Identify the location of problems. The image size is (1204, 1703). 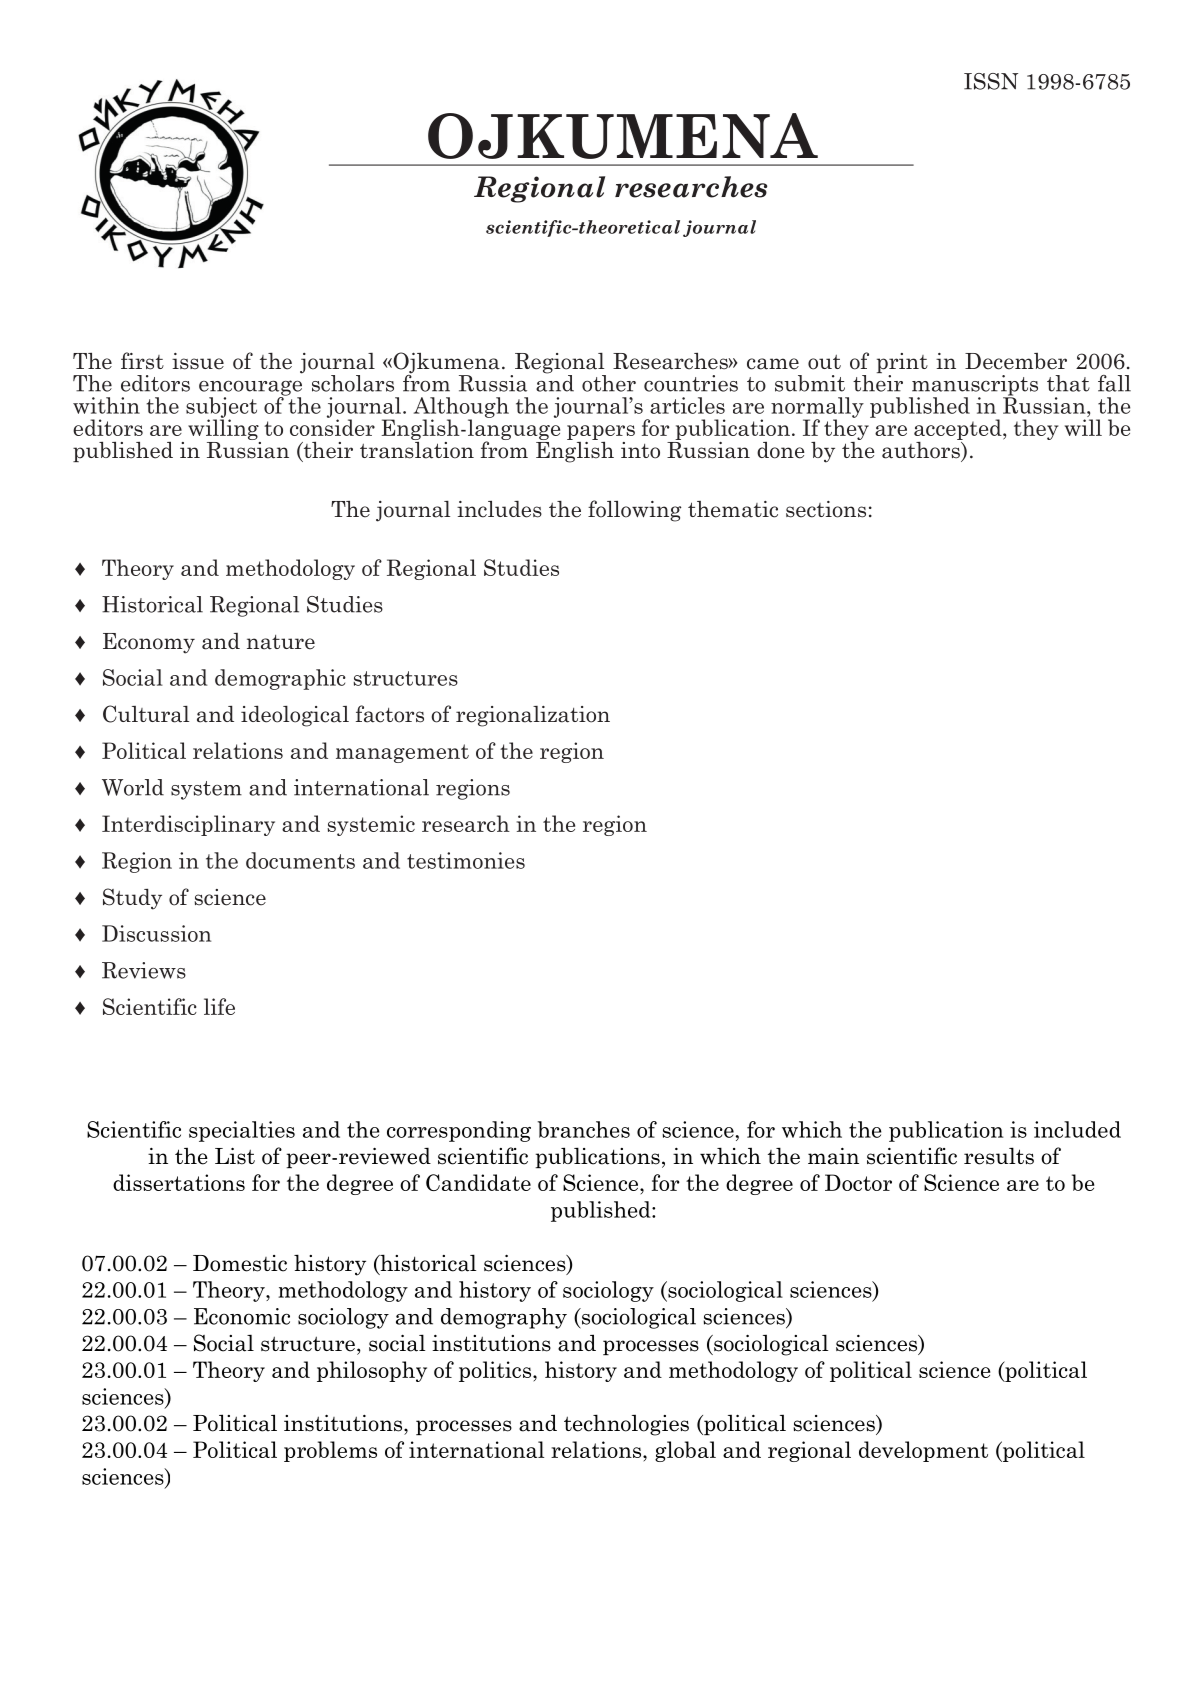
(330, 1451).
